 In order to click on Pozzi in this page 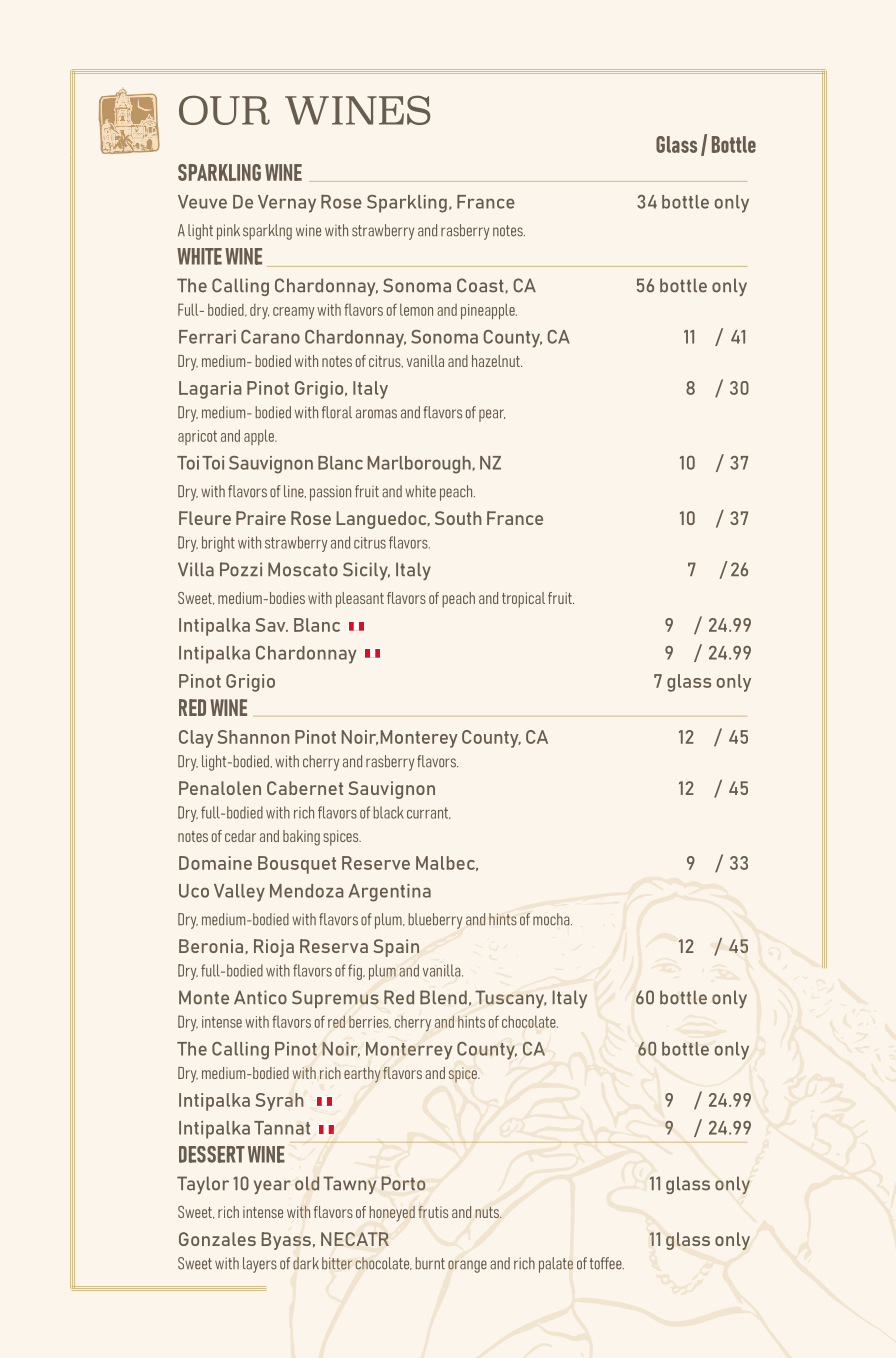, I will do `click(241, 569)`.
